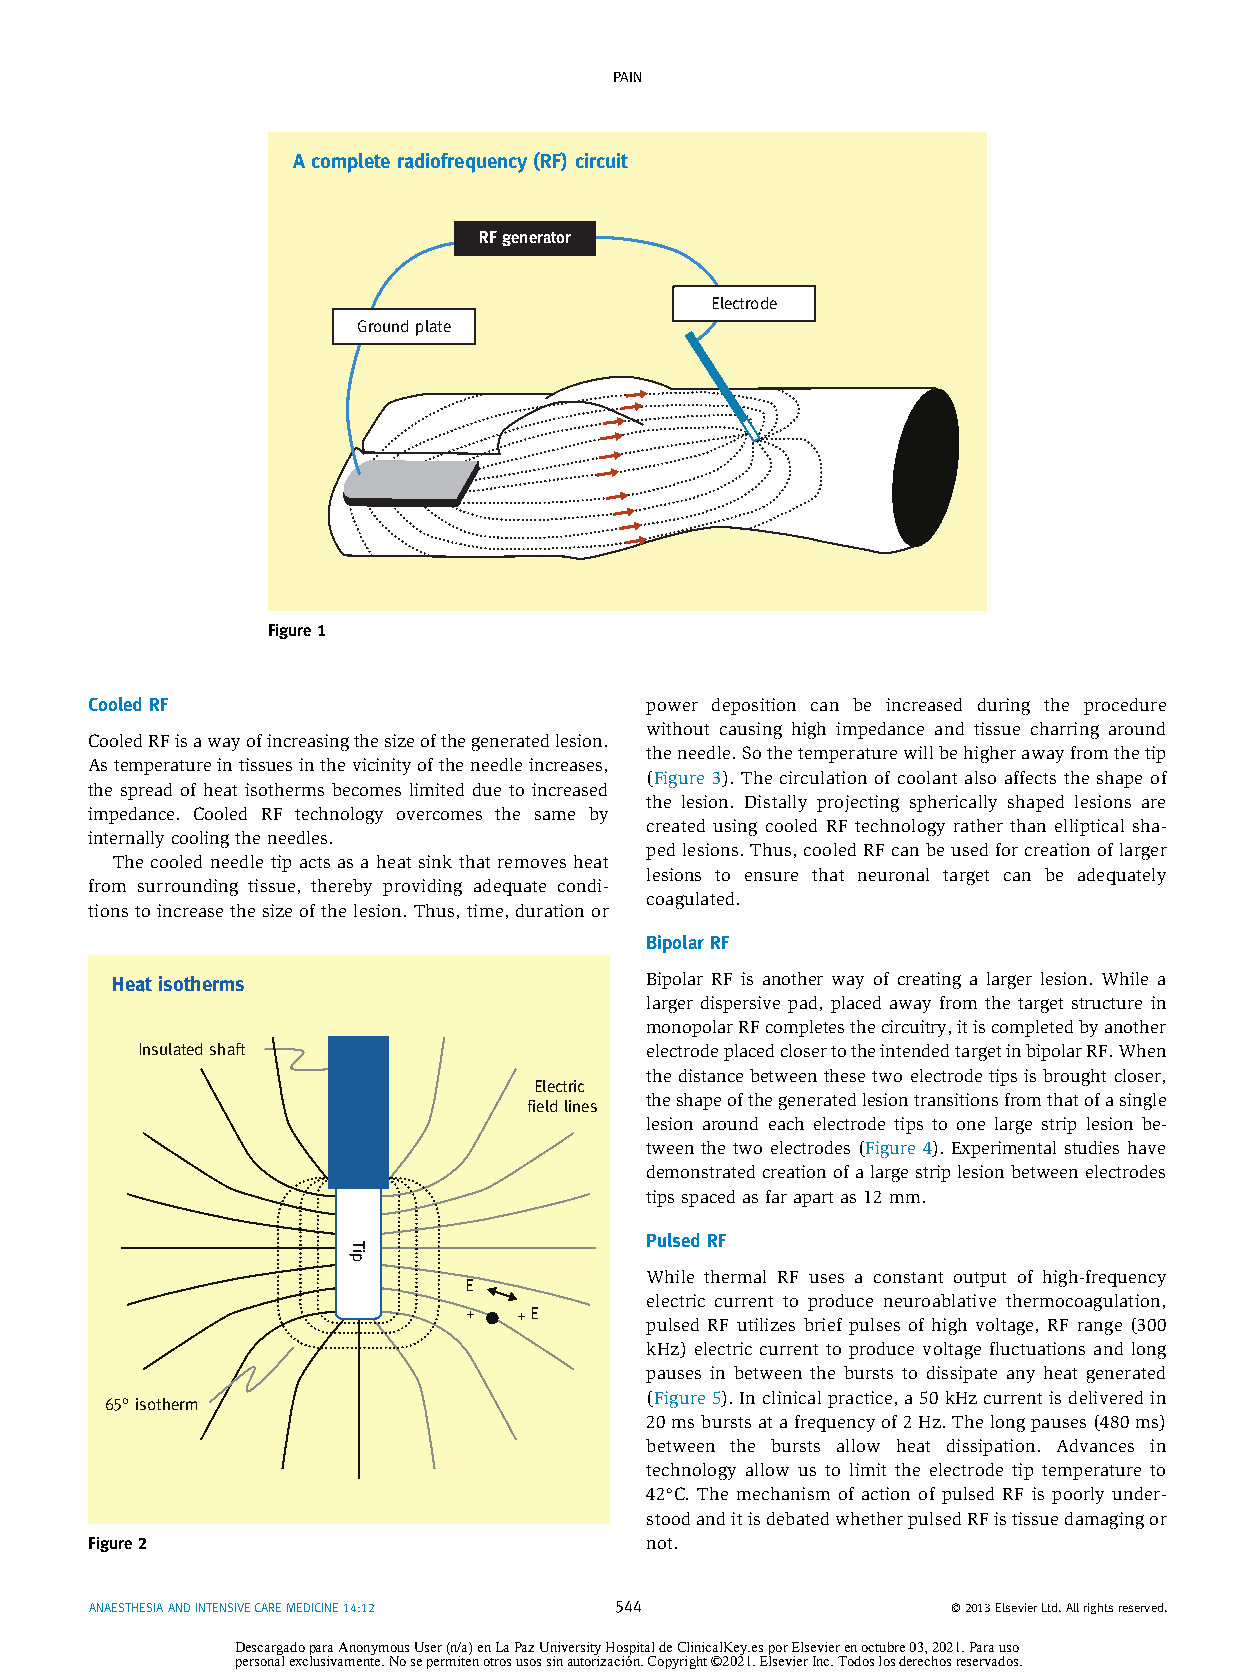 The image size is (1258, 1677). Describe the element at coordinates (631, 1649) in the document. I see `Hospital` at that location.
